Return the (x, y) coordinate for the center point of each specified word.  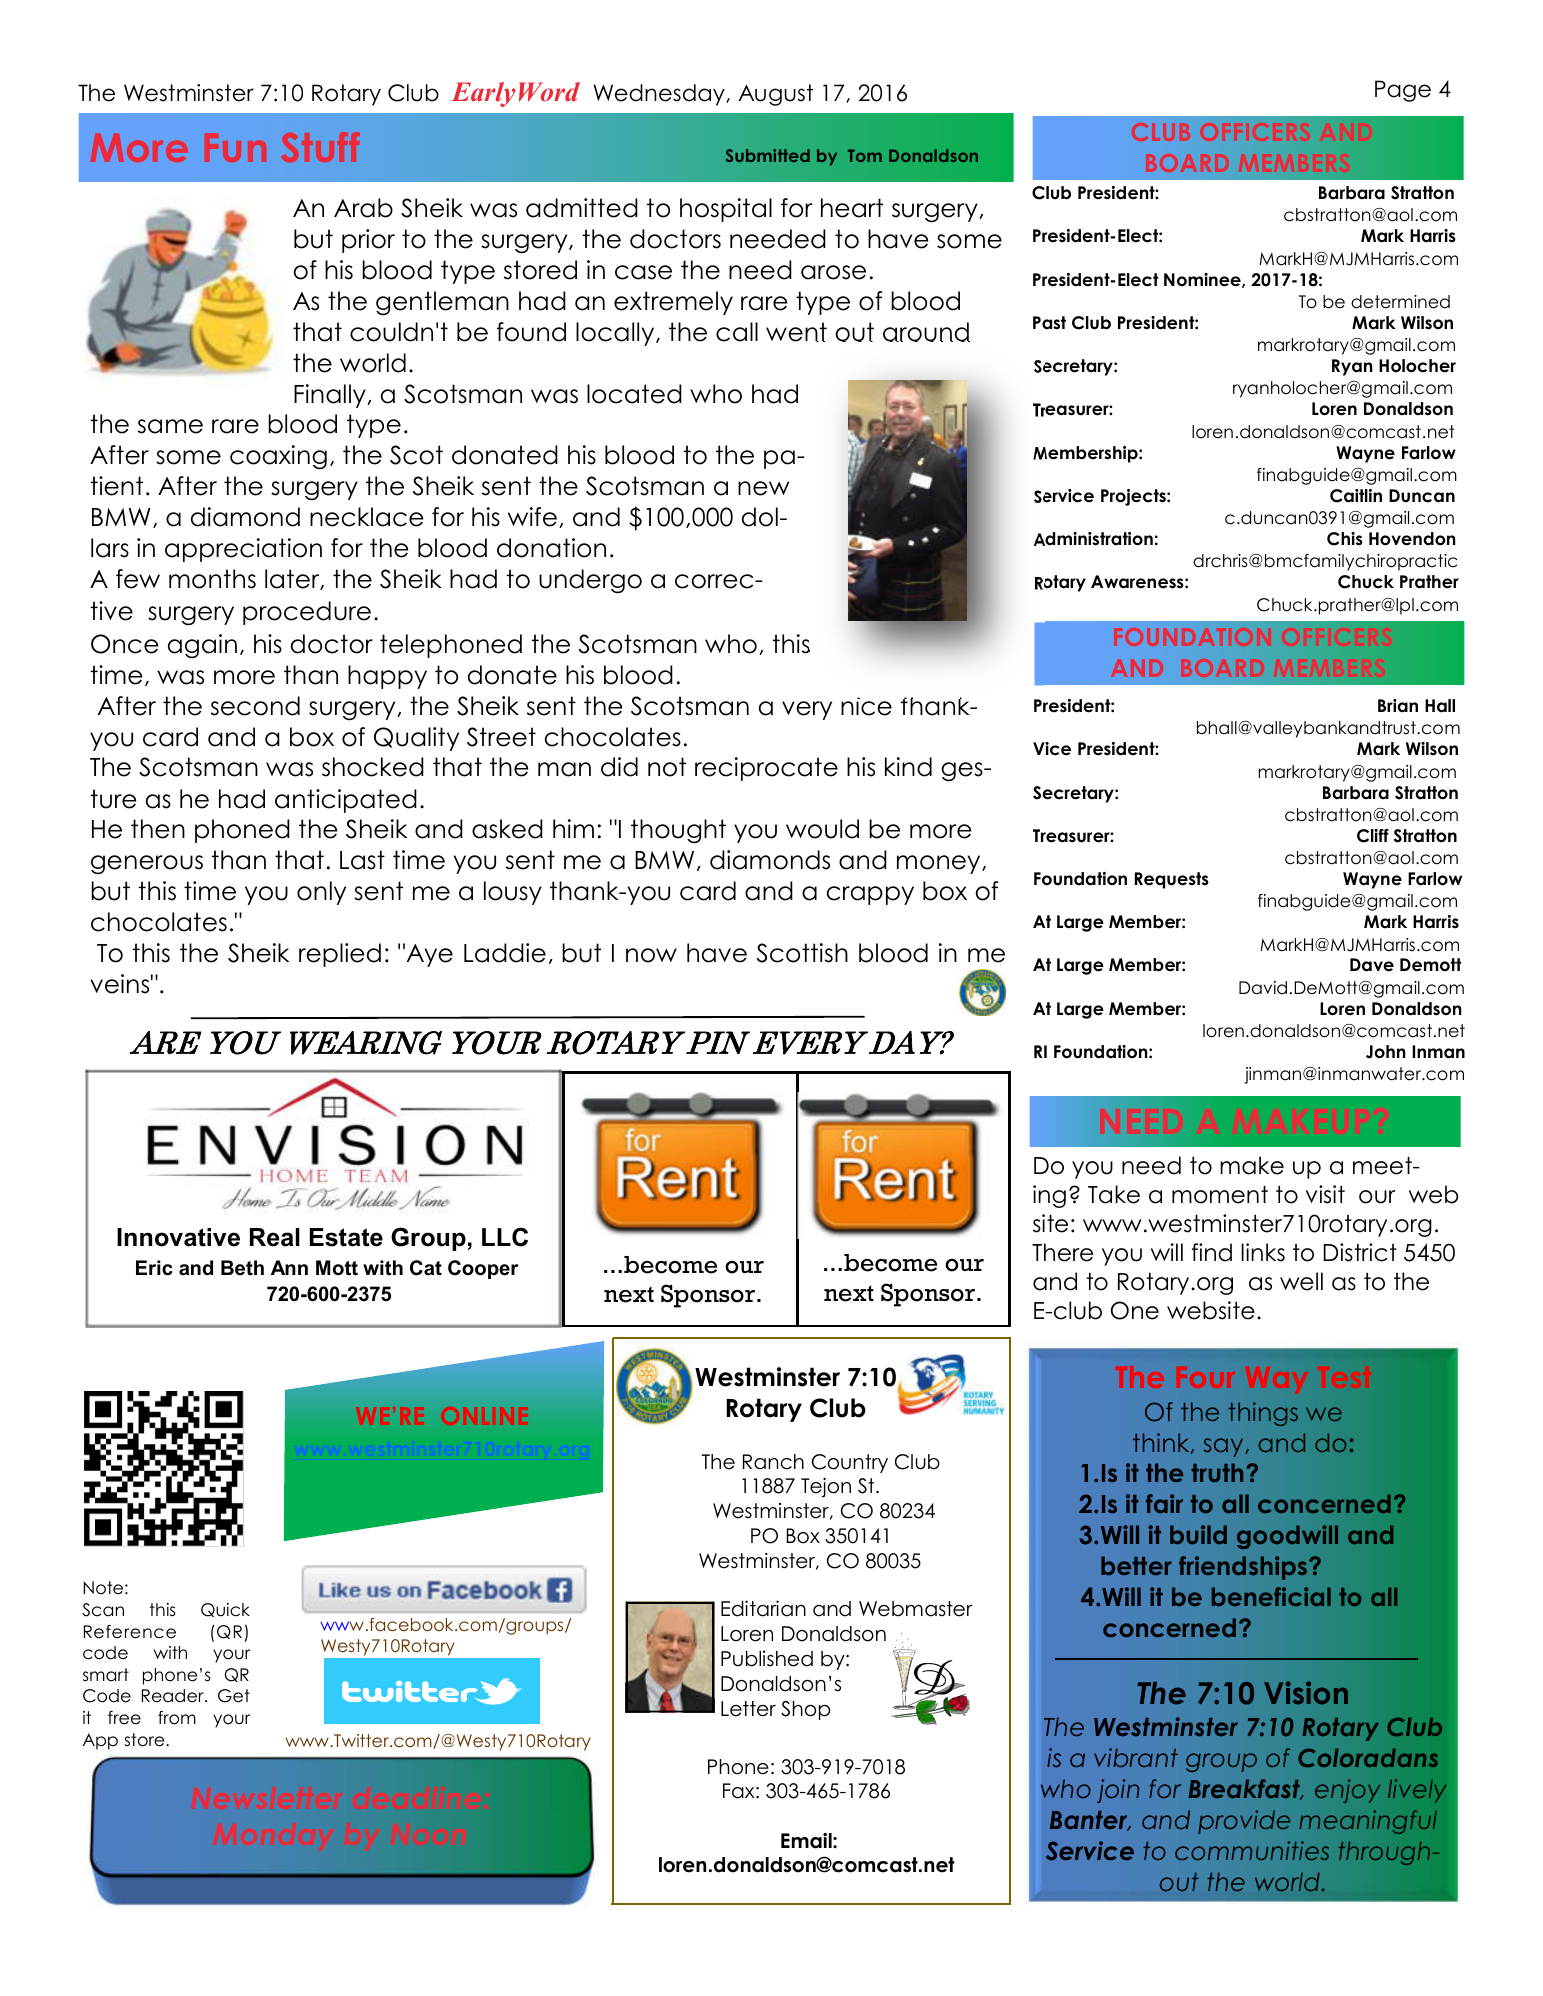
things (1263, 1414)
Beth (242, 1268)
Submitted (768, 155)
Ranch (773, 1462)
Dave (1372, 965)
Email (807, 1841)
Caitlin (1356, 496)
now (651, 955)
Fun (235, 147)
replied (340, 955)
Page (1403, 91)
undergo (590, 581)
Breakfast (1246, 1789)
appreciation (243, 550)
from (177, 1718)
